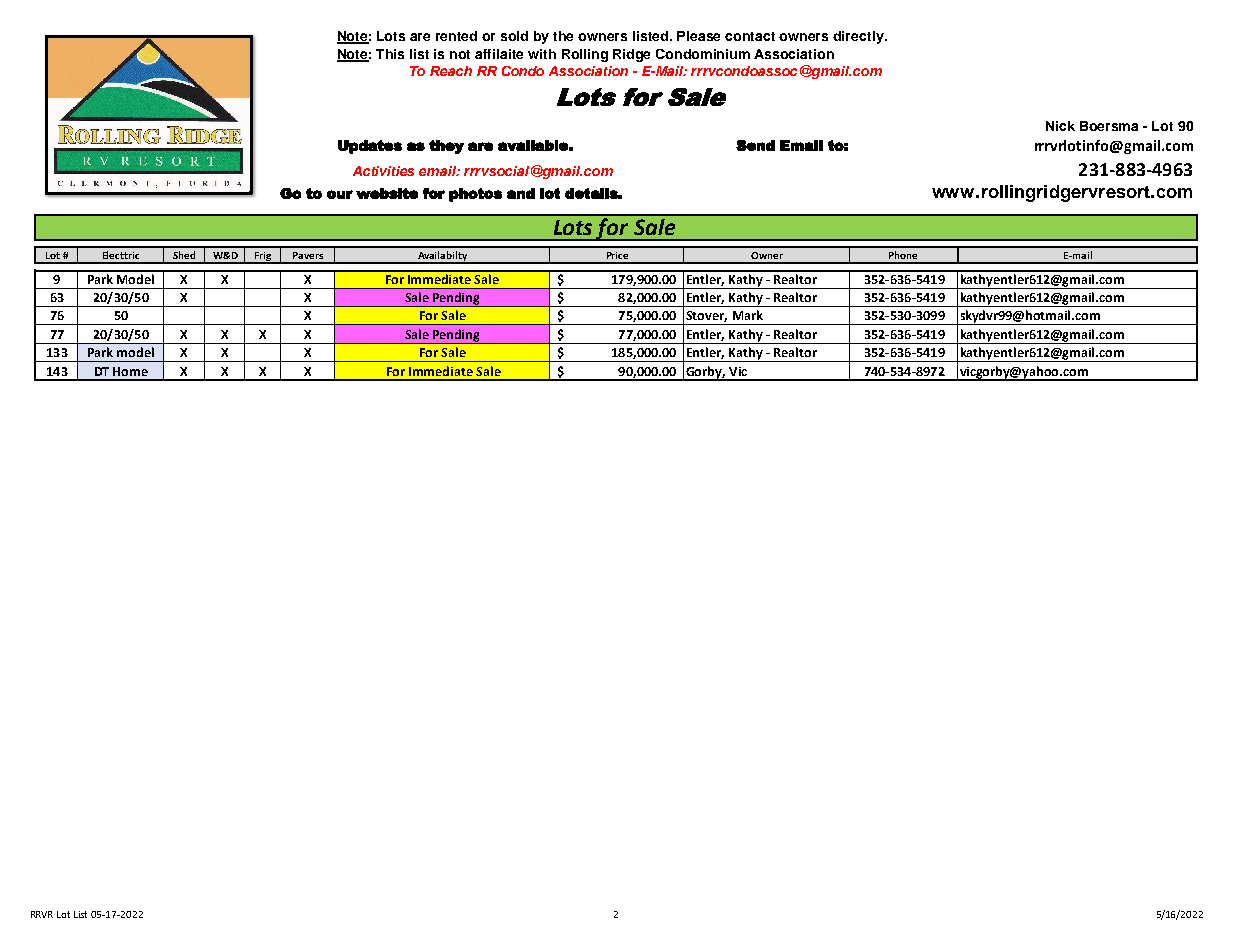  Describe the element at coordinates (706, 316) in the document. I see `Stover` at that location.
